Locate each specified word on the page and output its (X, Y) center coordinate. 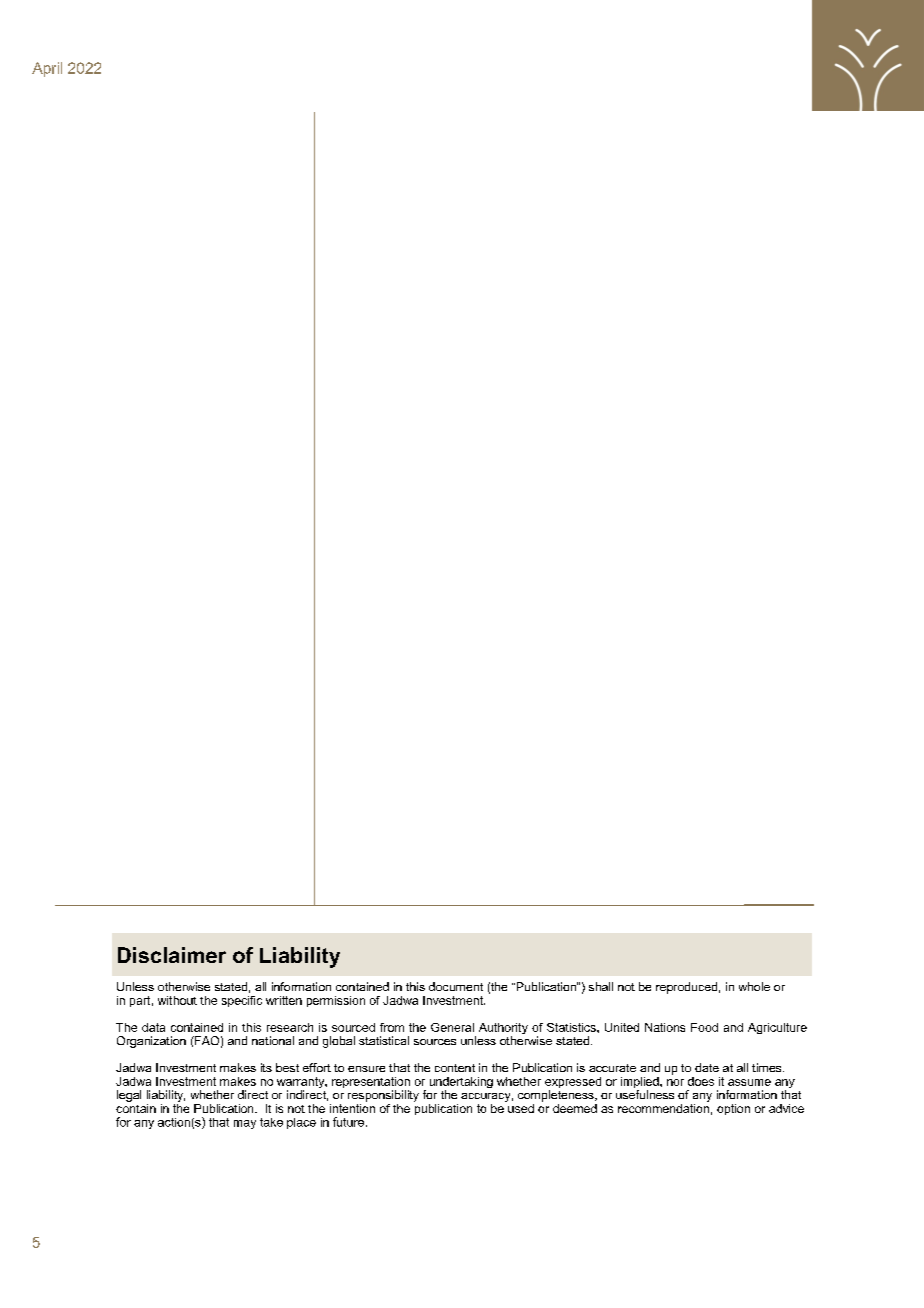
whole (754, 986)
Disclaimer (172, 955)
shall (601, 986)
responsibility (383, 1096)
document (456, 986)
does (701, 1081)
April (47, 69)
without (177, 1000)
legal (129, 1096)
